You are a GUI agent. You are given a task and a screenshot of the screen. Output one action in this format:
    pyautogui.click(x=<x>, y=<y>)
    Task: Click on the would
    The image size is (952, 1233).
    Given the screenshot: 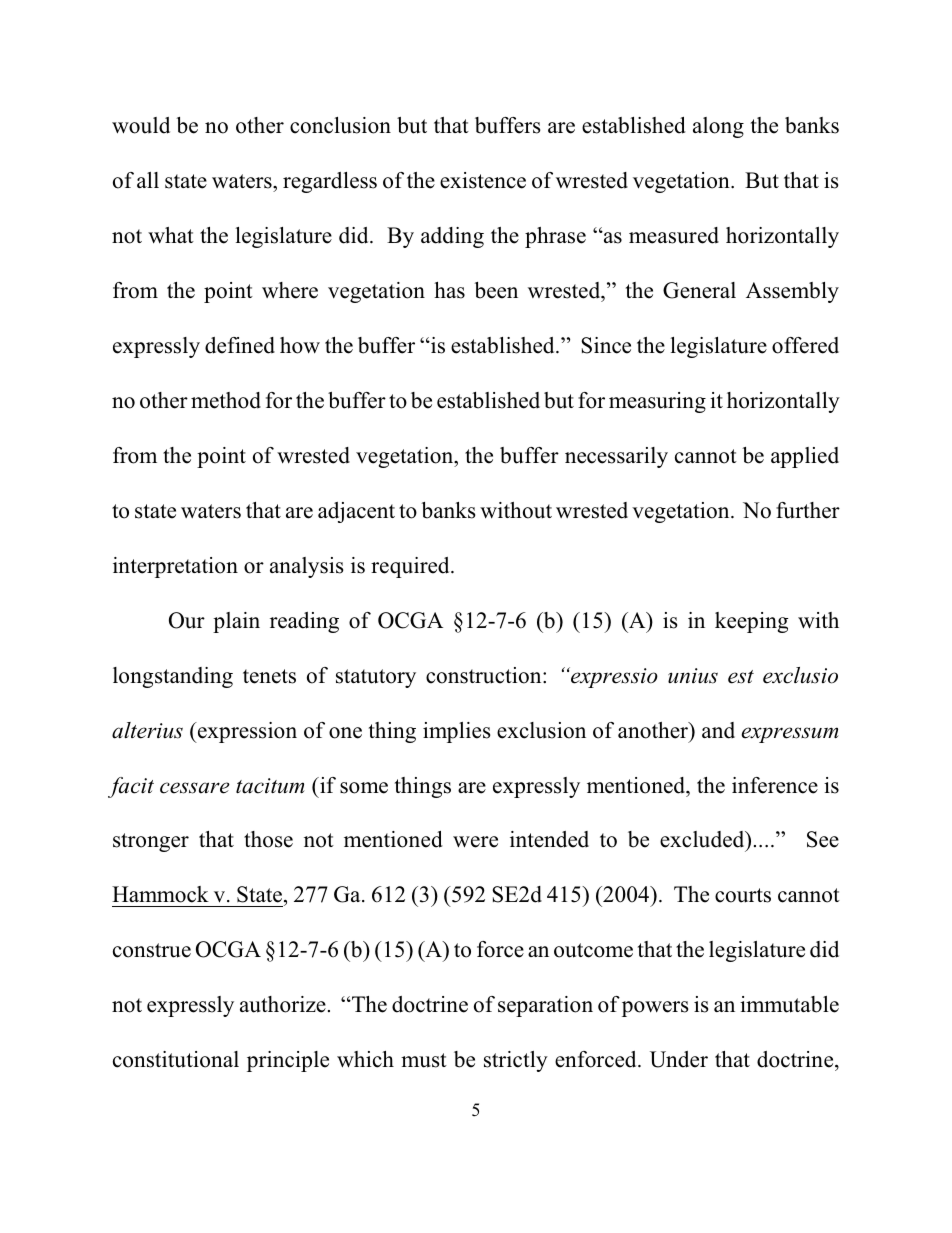 What is the action you would take?
    pyautogui.click(x=141, y=125)
